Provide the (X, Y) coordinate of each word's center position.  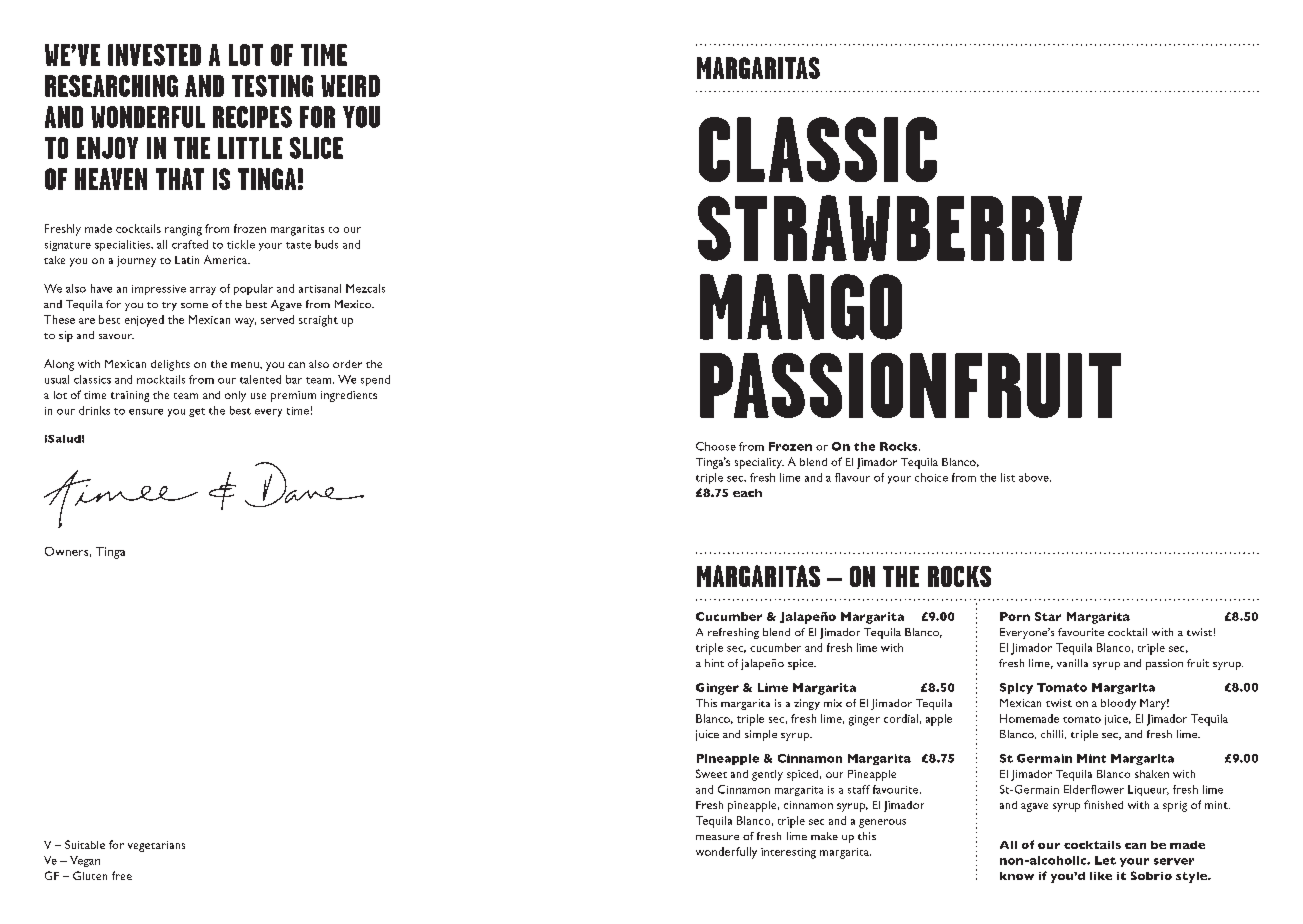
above (1035, 477)
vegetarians (156, 846)
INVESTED (154, 55)
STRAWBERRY (890, 228)
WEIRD (350, 86)
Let (1105, 860)
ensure (146, 412)
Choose (716, 446)
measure (717, 837)
